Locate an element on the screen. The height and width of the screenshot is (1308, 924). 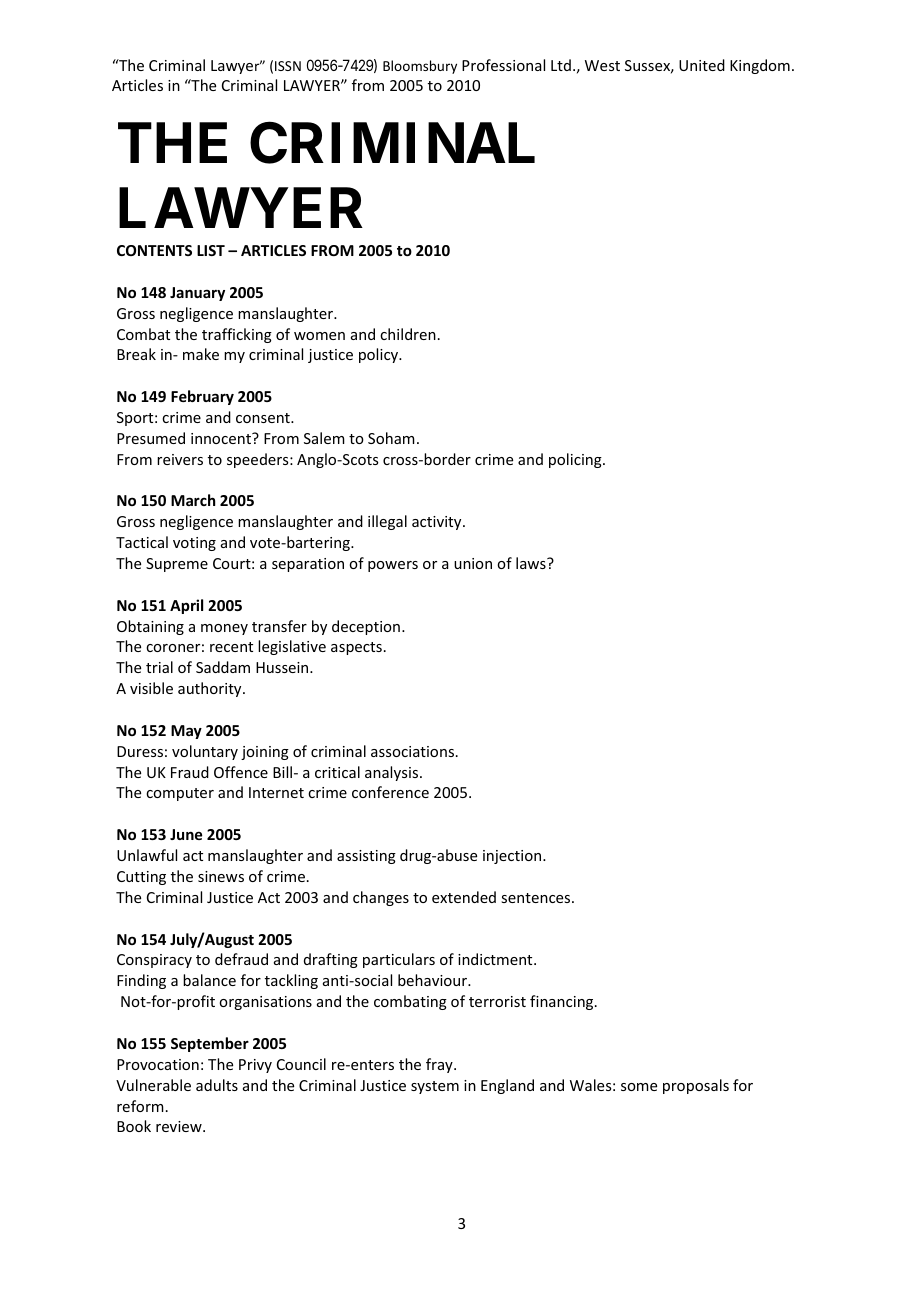
some is located at coordinates (639, 1087).
